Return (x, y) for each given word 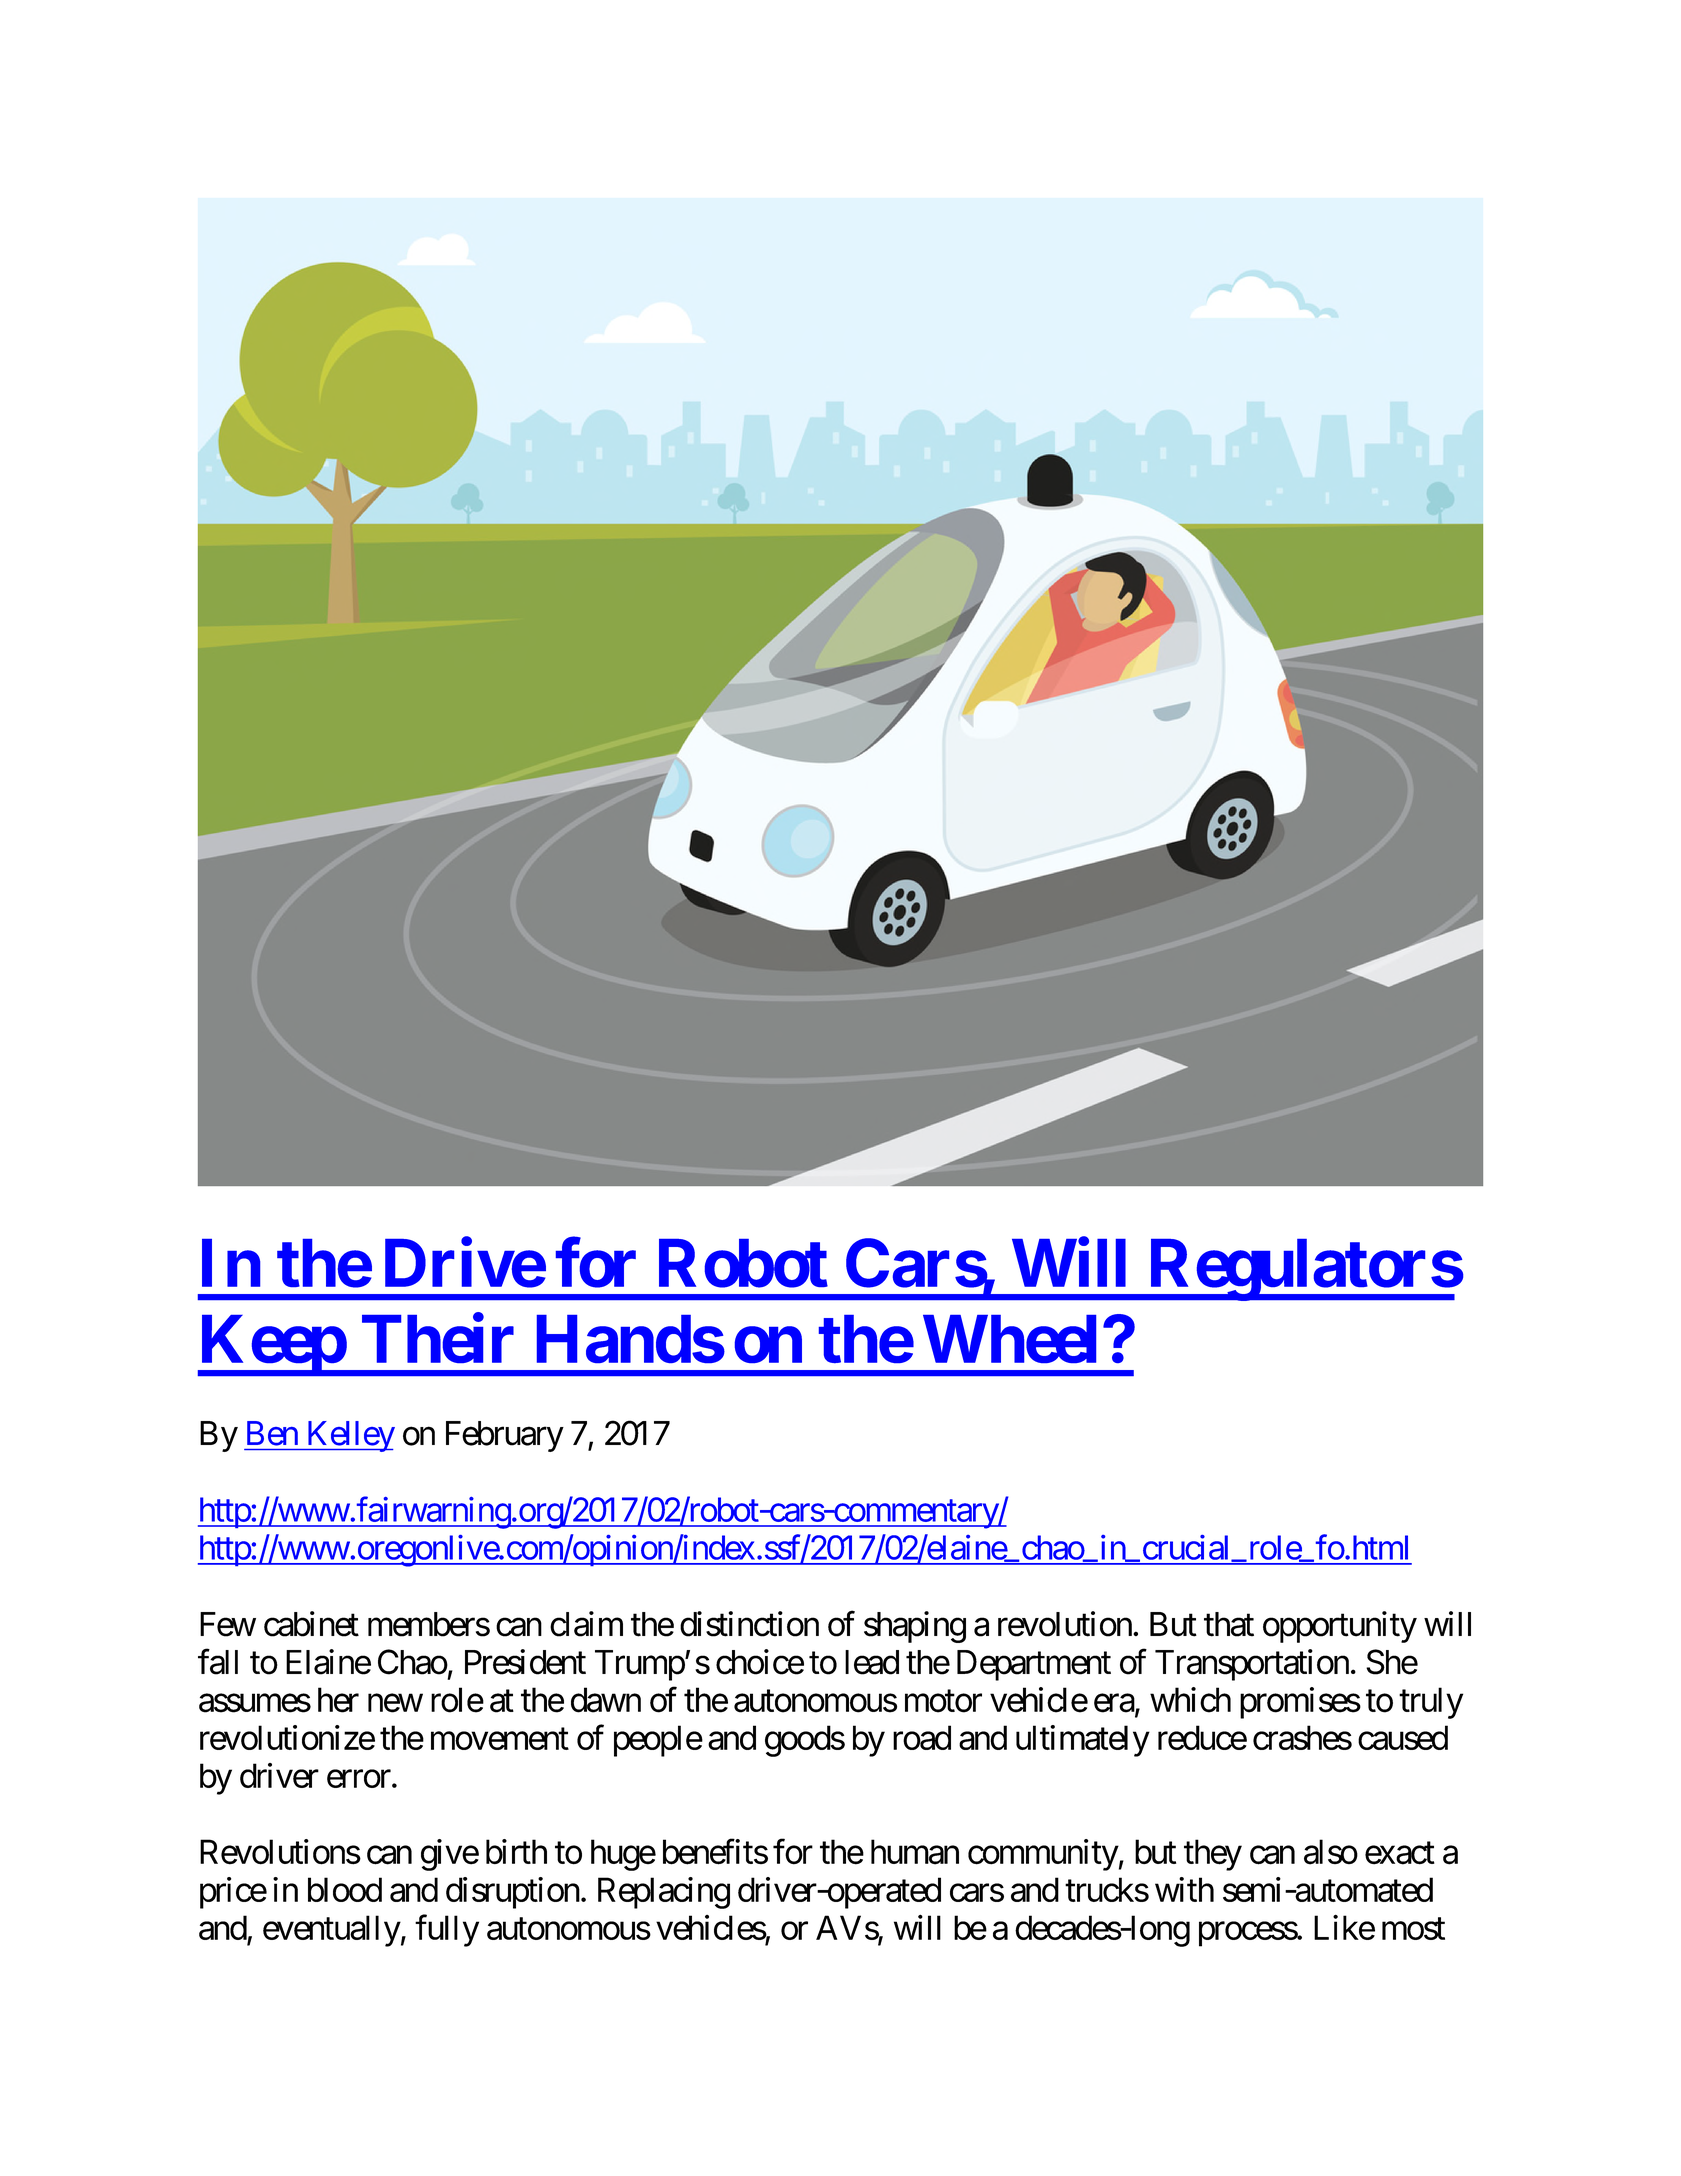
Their (438, 1339)
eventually (332, 1931)
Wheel (1009, 1339)
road (922, 1737)
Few (228, 1624)
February (505, 1436)
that (1229, 1624)
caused (1403, 1737)
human (915, 1852)
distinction (749, 1624)
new (395, 1703)
